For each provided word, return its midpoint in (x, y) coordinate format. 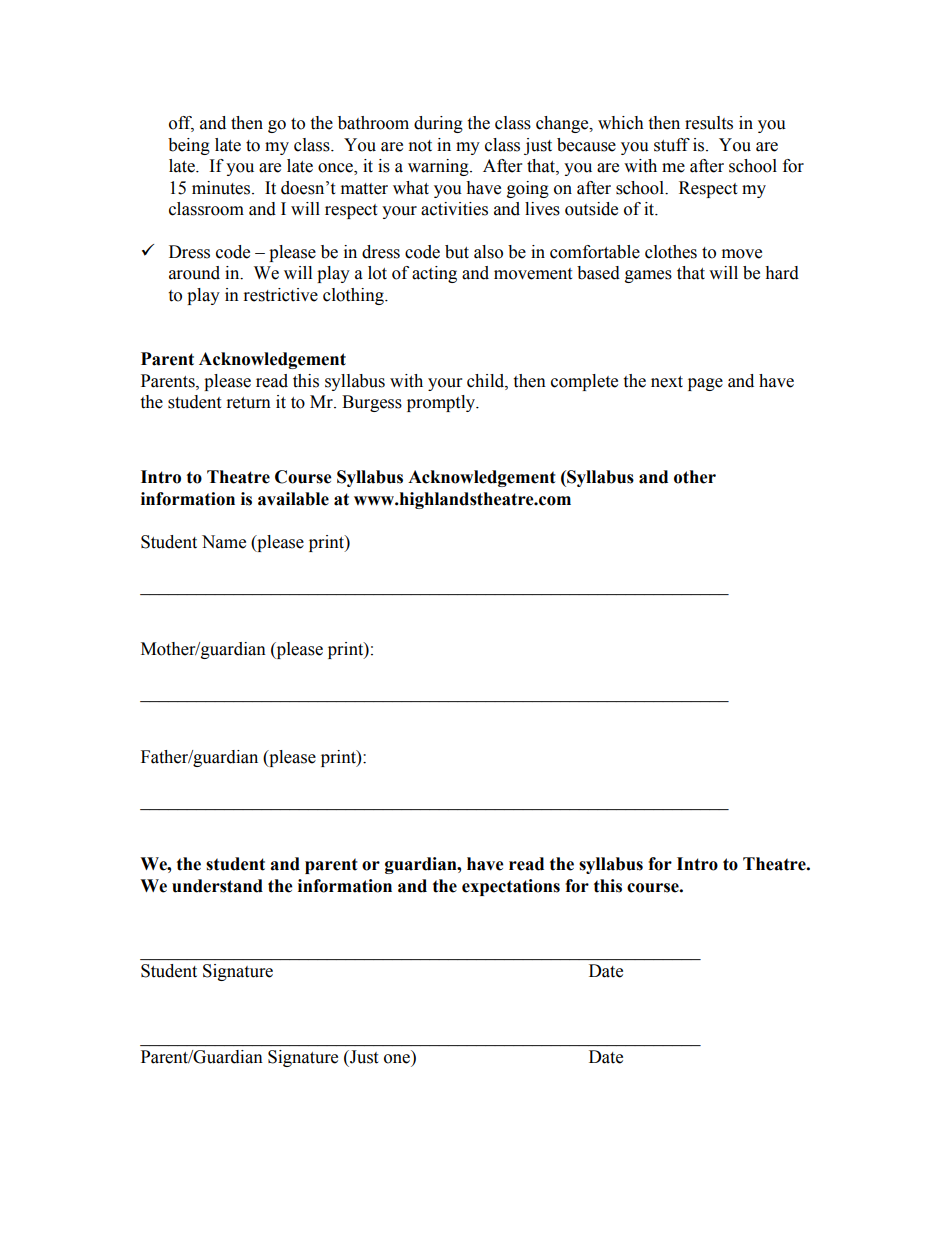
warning (439, 167)
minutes (222, 188)
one (397, 1059)
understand (217, 886)
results (709, 123)
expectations (511, 887)
